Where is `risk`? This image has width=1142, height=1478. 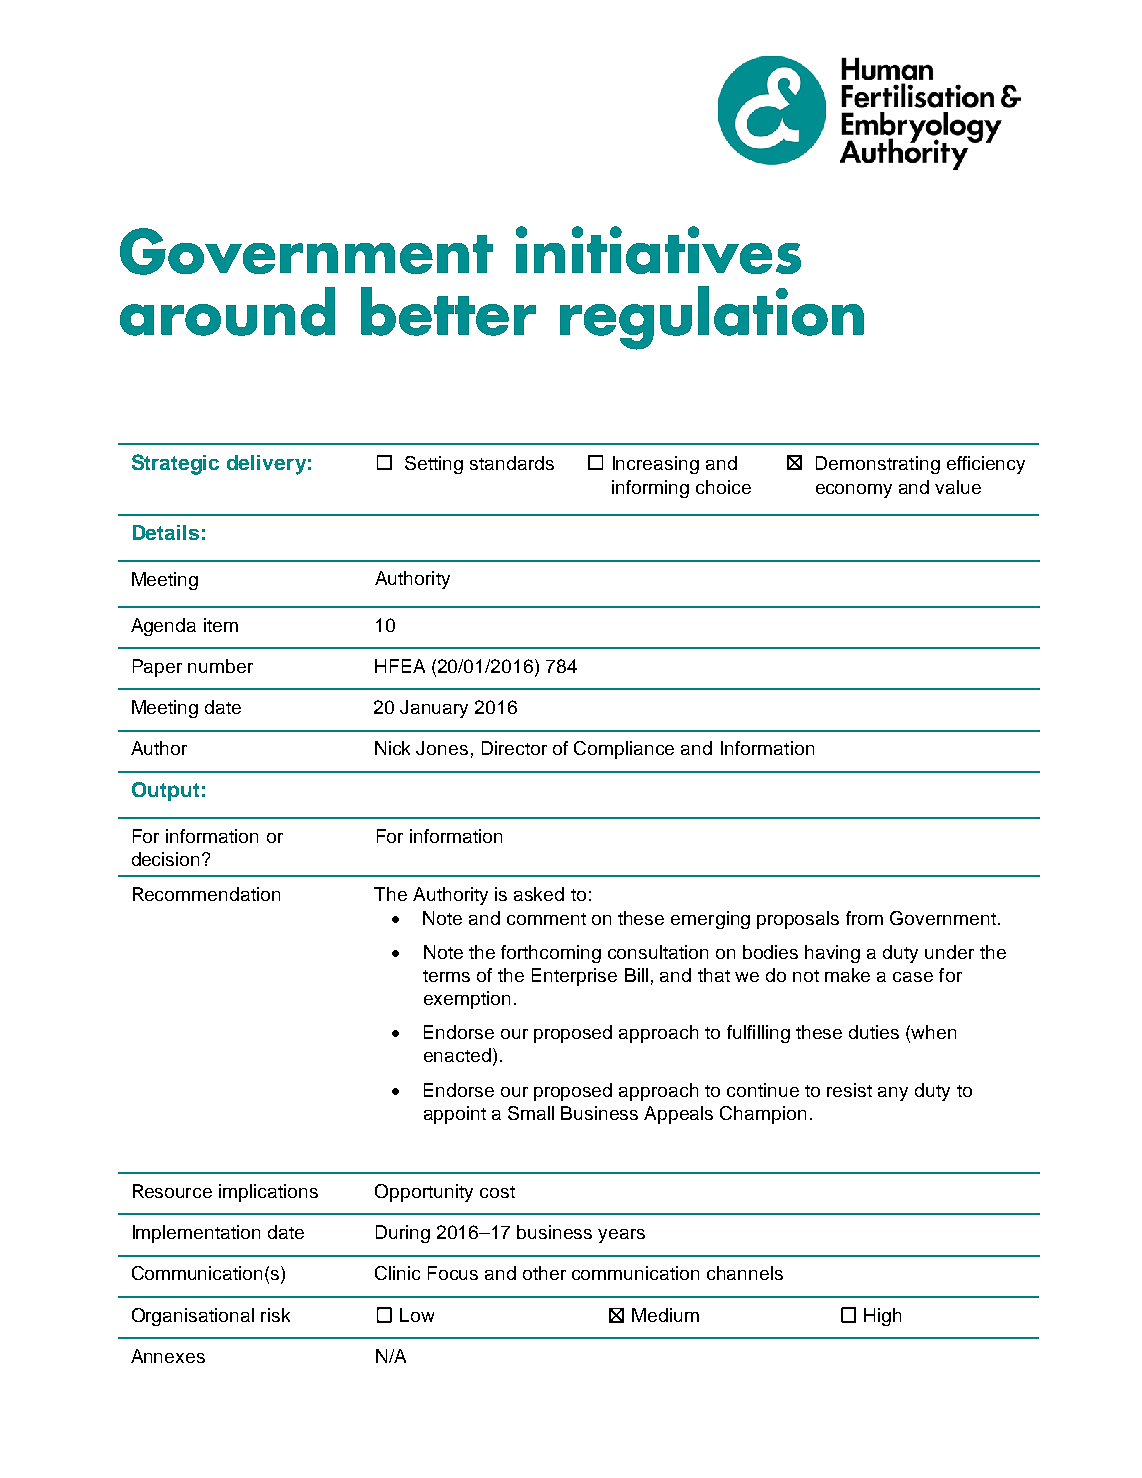
risk is located at coordinates (275, 1315).
